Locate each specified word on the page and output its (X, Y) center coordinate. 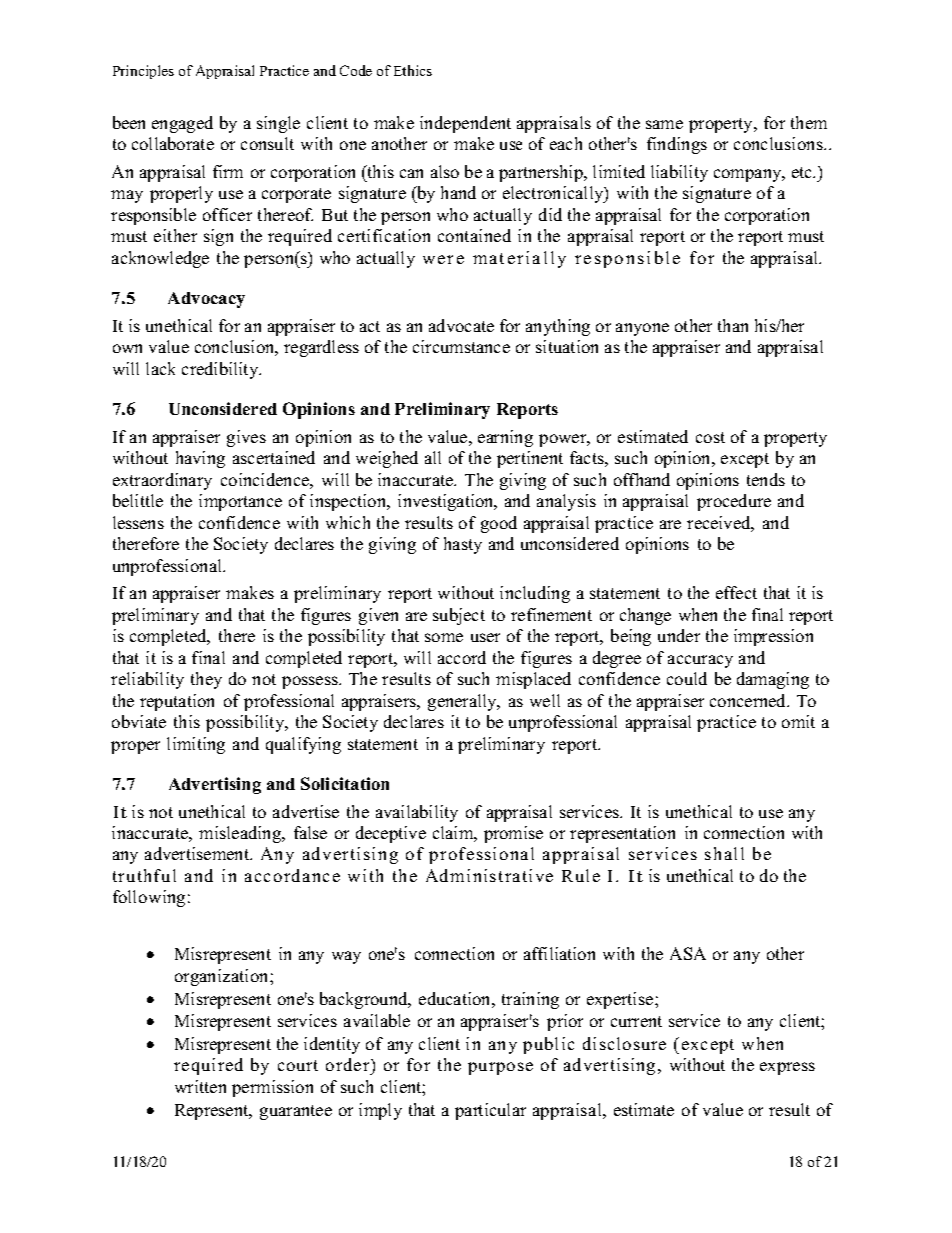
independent (465, 124)
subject (459, 616)
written (200, 1086)
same (664, 124)
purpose (500, 1068)
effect (736, 592)
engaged (182, 124)
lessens (138, 522)
